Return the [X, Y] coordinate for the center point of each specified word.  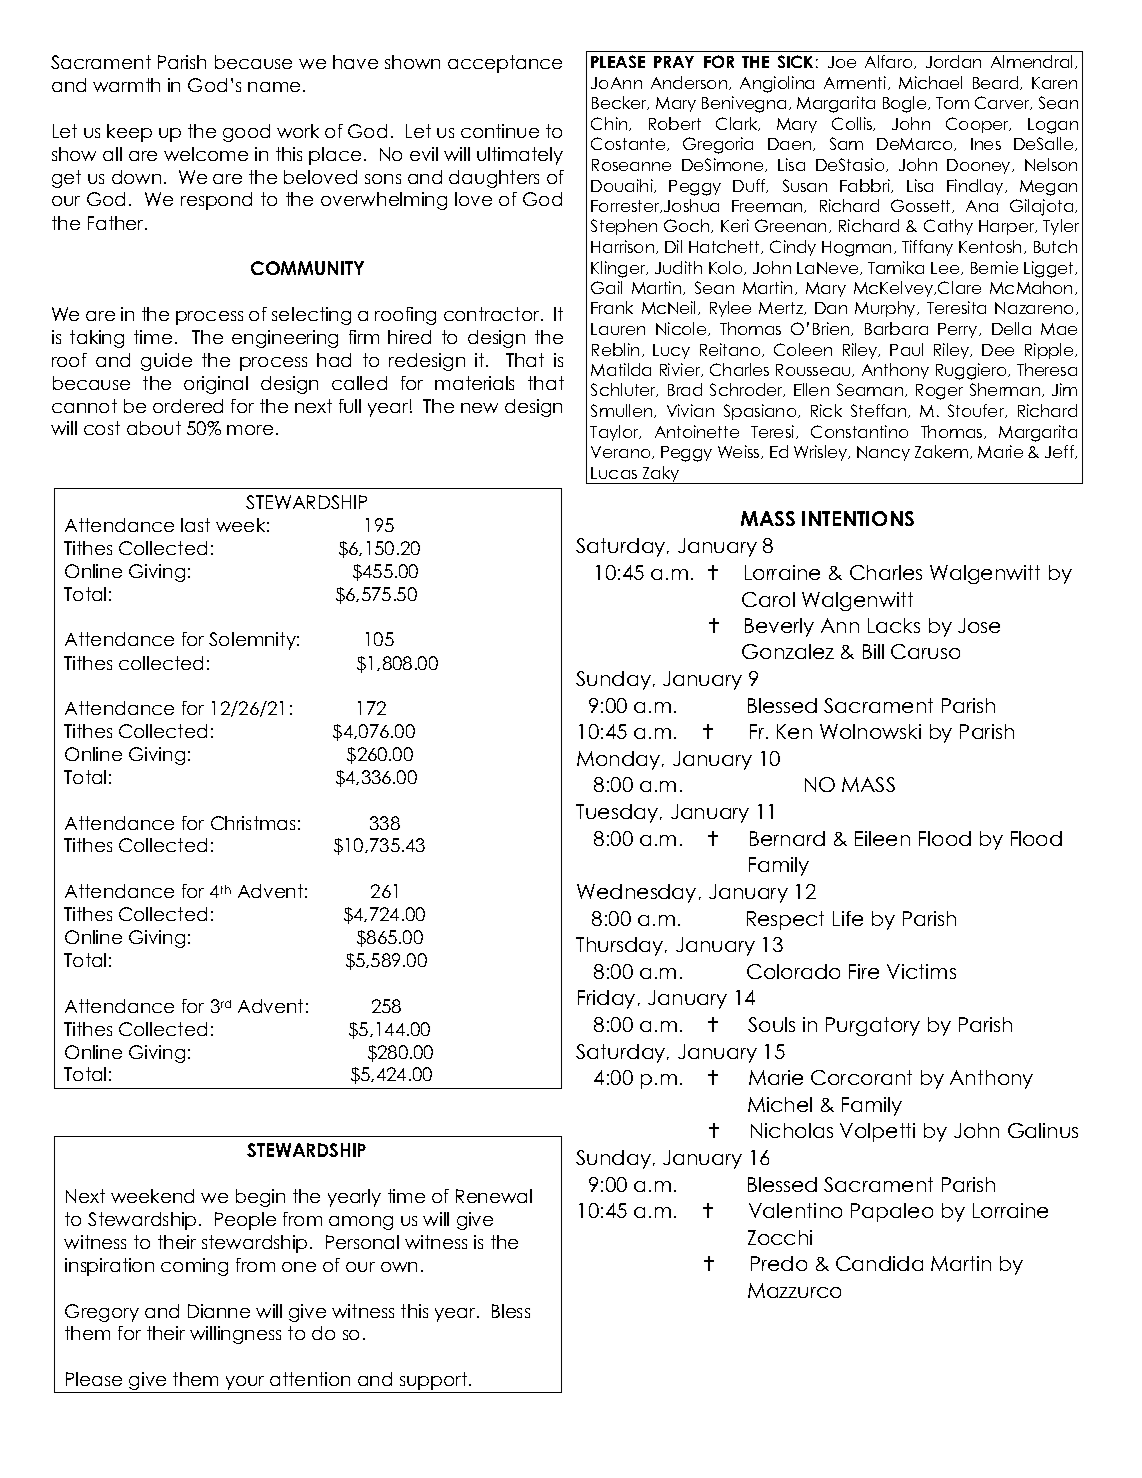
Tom [952, 103]
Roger [939, 392]
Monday [620, 760]
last [195, 525]
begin [260, 1198]
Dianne [219, 1311]
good [246, 133]
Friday [606, 999]
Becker [620, 103]
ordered [188, 406]
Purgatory [873, 1026]
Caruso [925, 651]
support [433, 1382]
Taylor [615, 433]
